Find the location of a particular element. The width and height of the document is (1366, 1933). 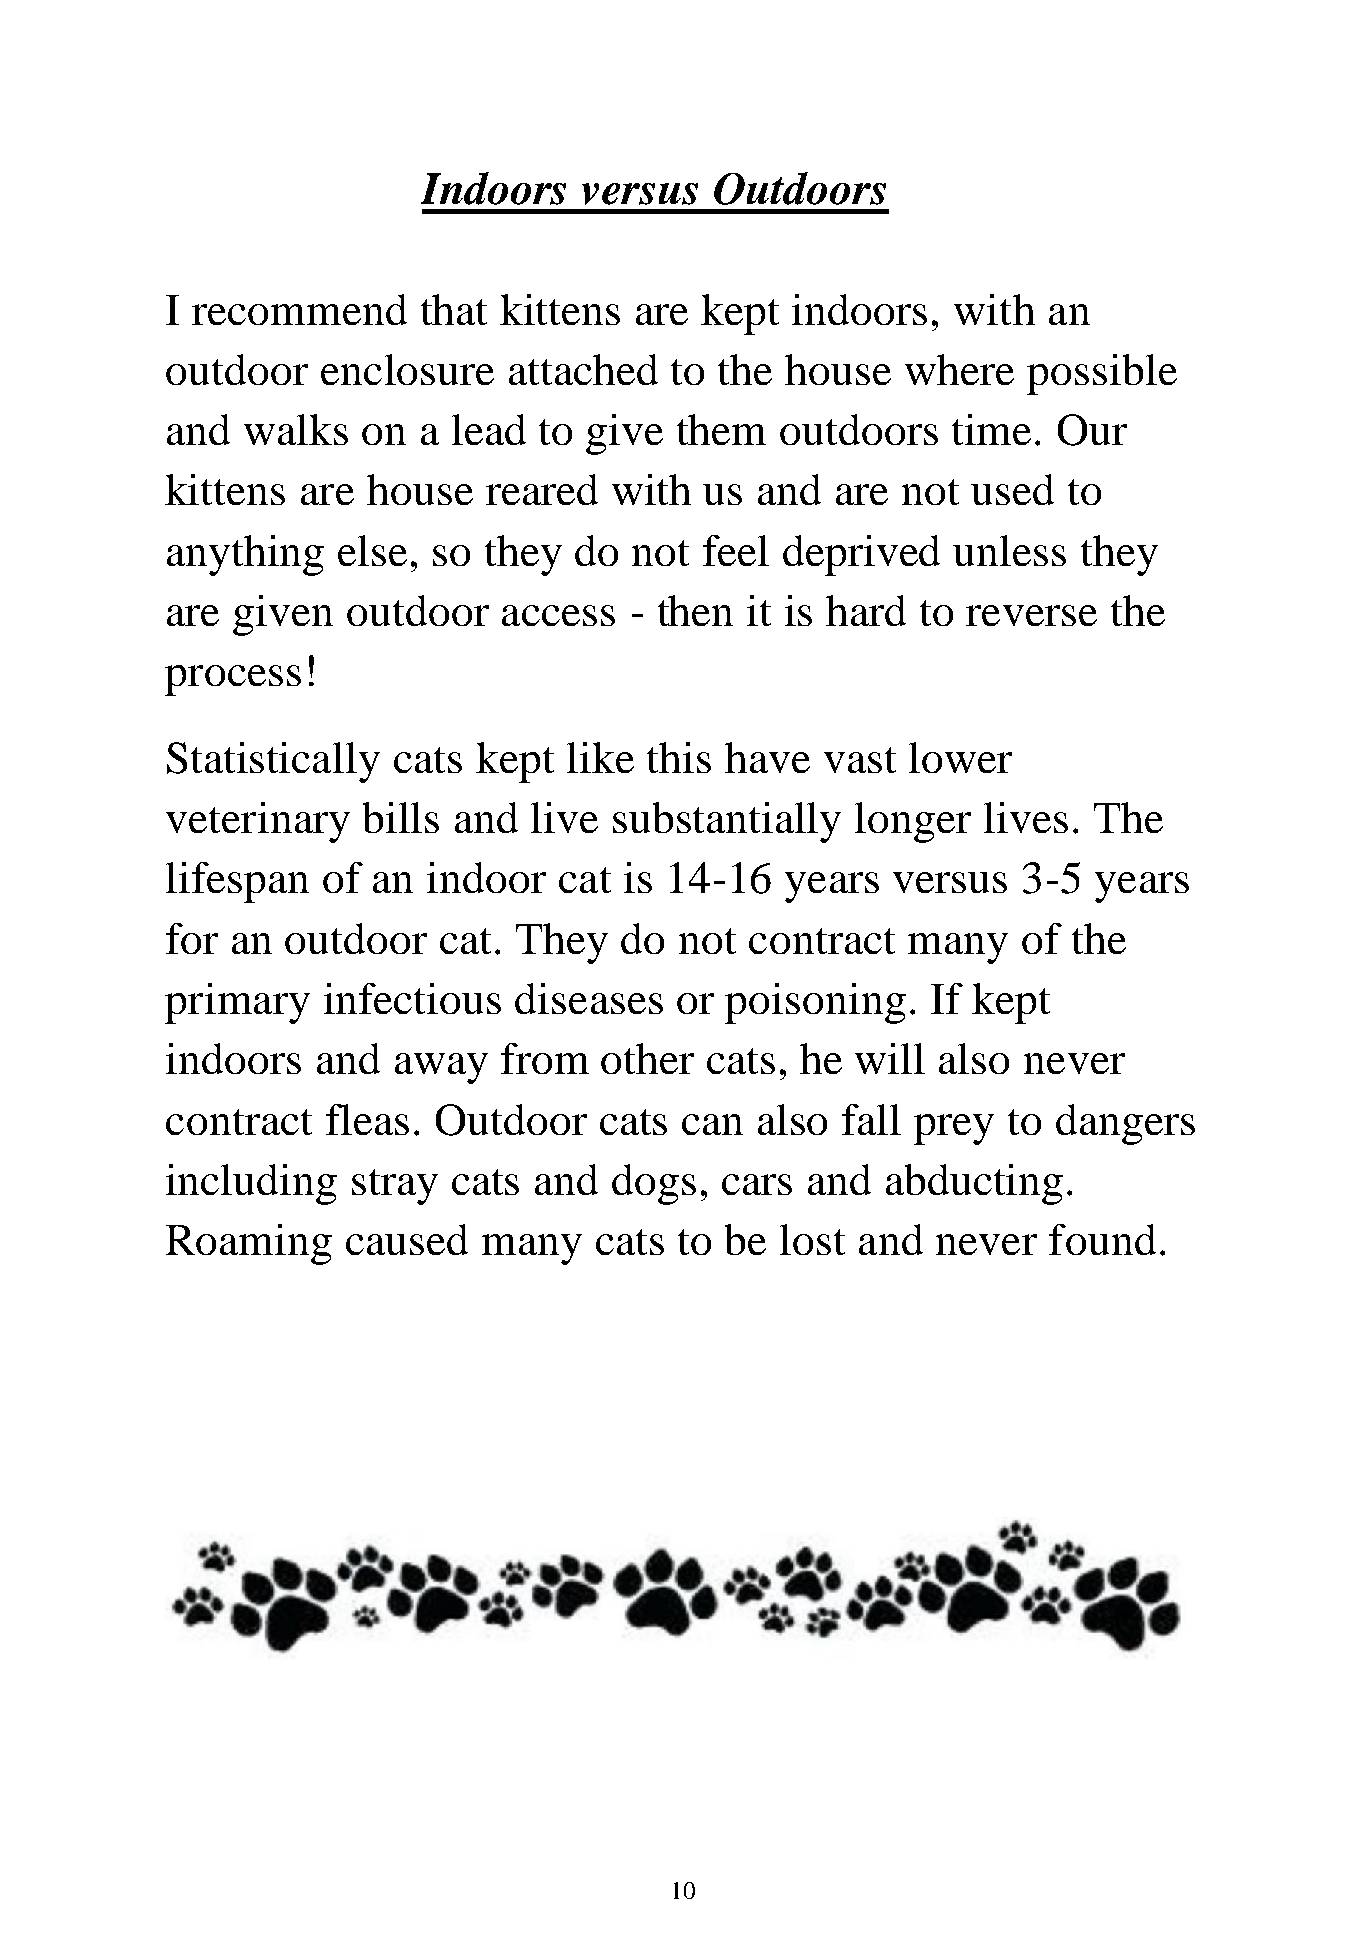

this is located at coordinates (679, 757).
